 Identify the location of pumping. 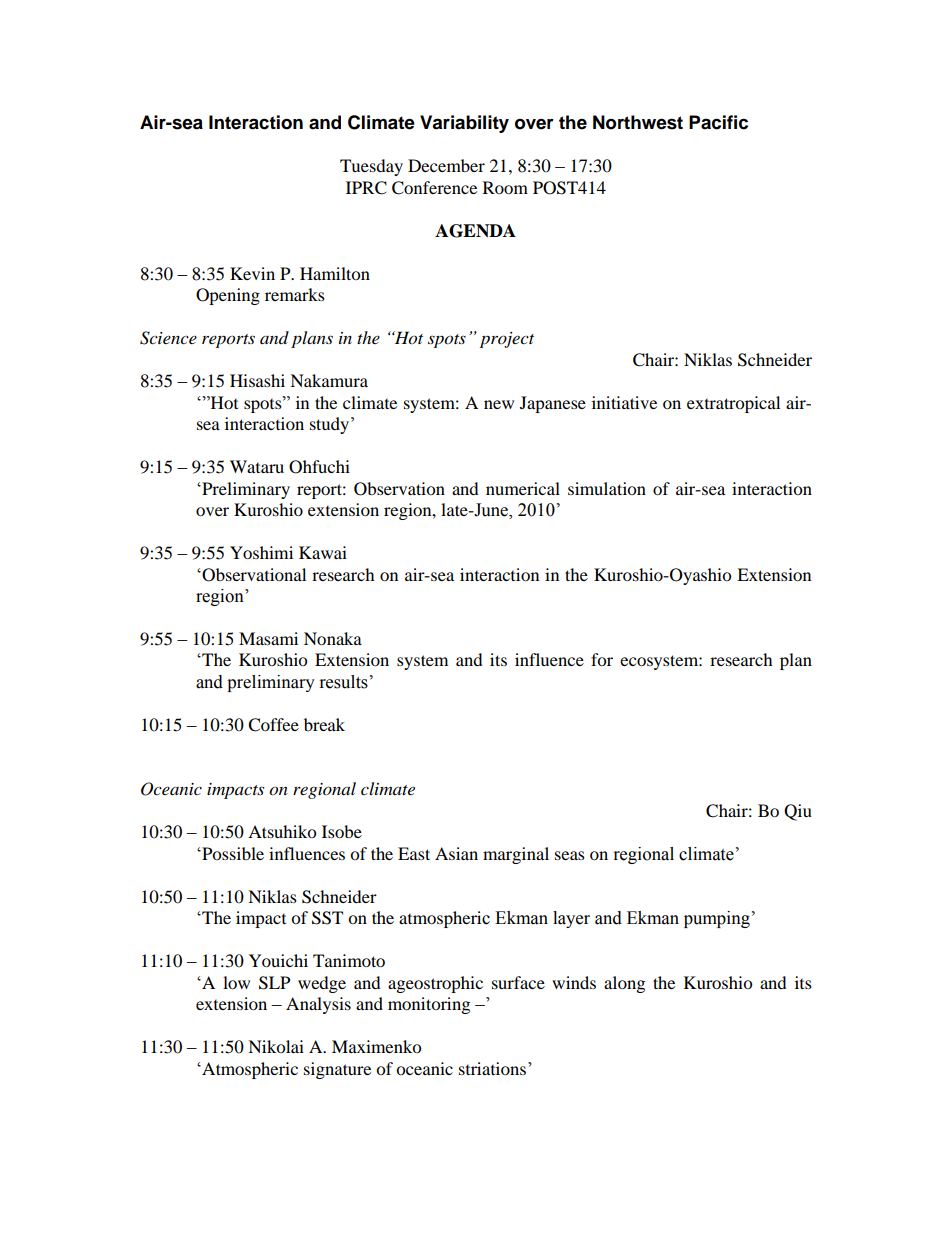
(717, 919).
